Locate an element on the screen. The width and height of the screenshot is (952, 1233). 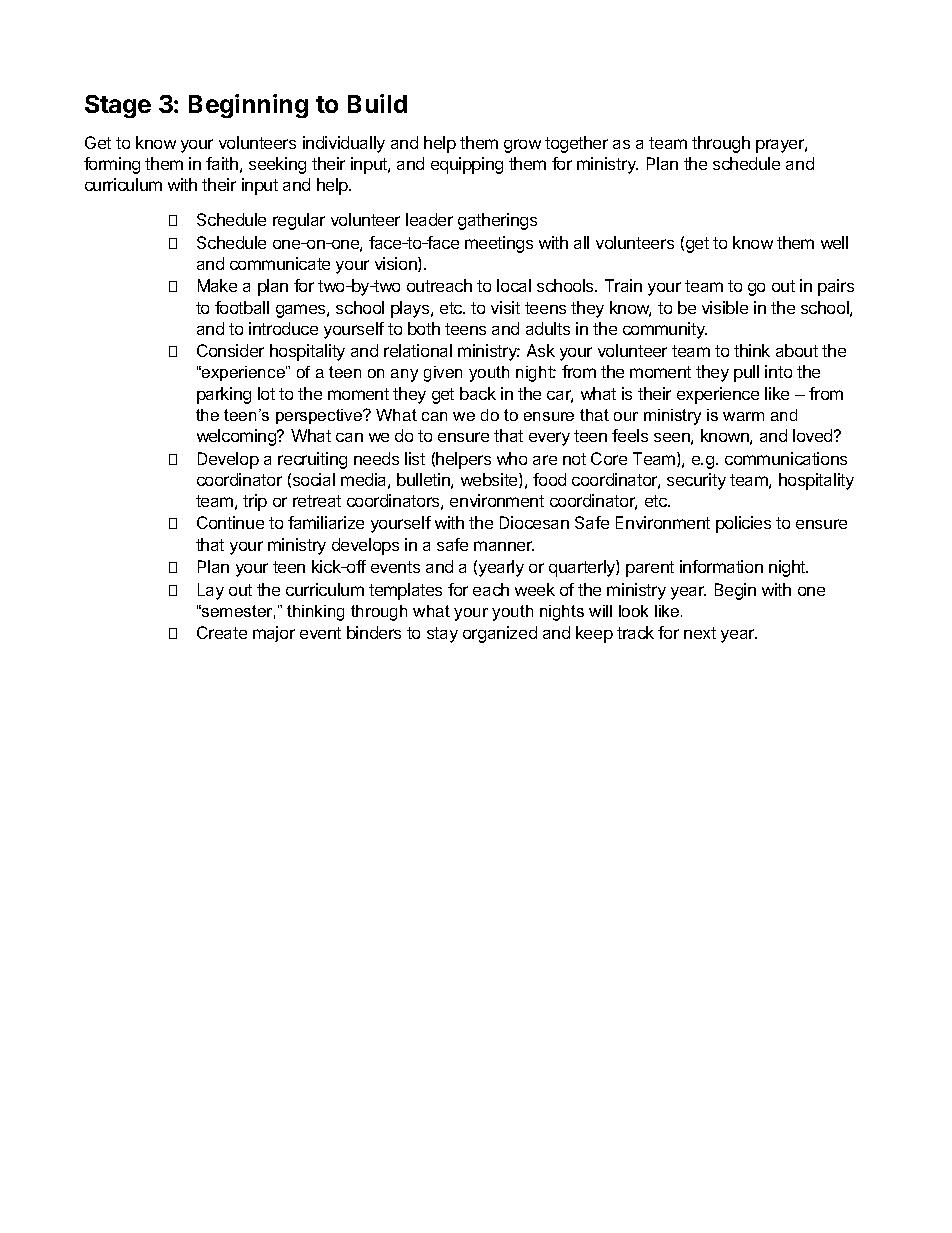
Create is located at coordinates (222, 632).
